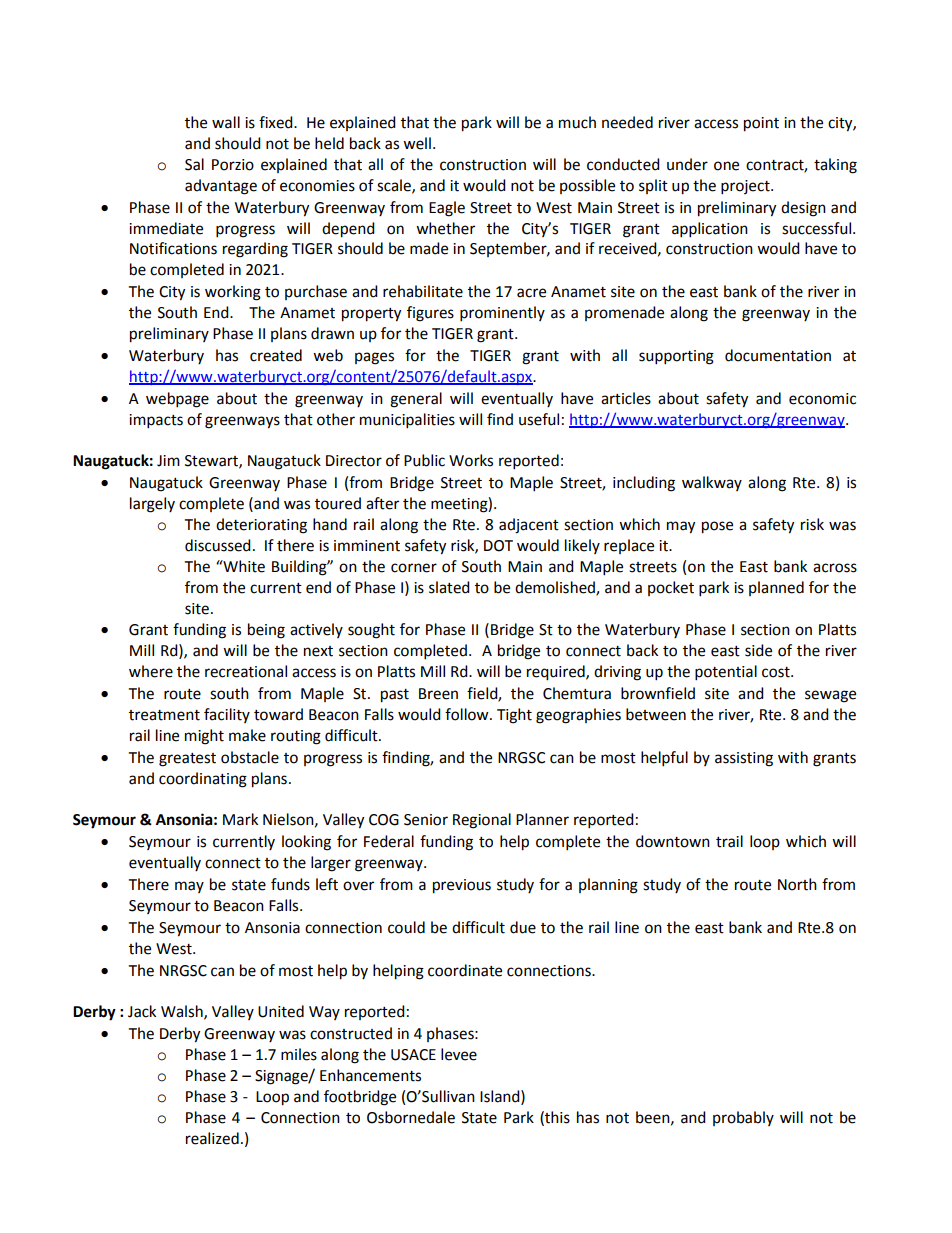 The width and height of the screenshot is (952, 1233). Describe the element at coordinates (417, 143) in the screenshot. I see `well` at that location.
